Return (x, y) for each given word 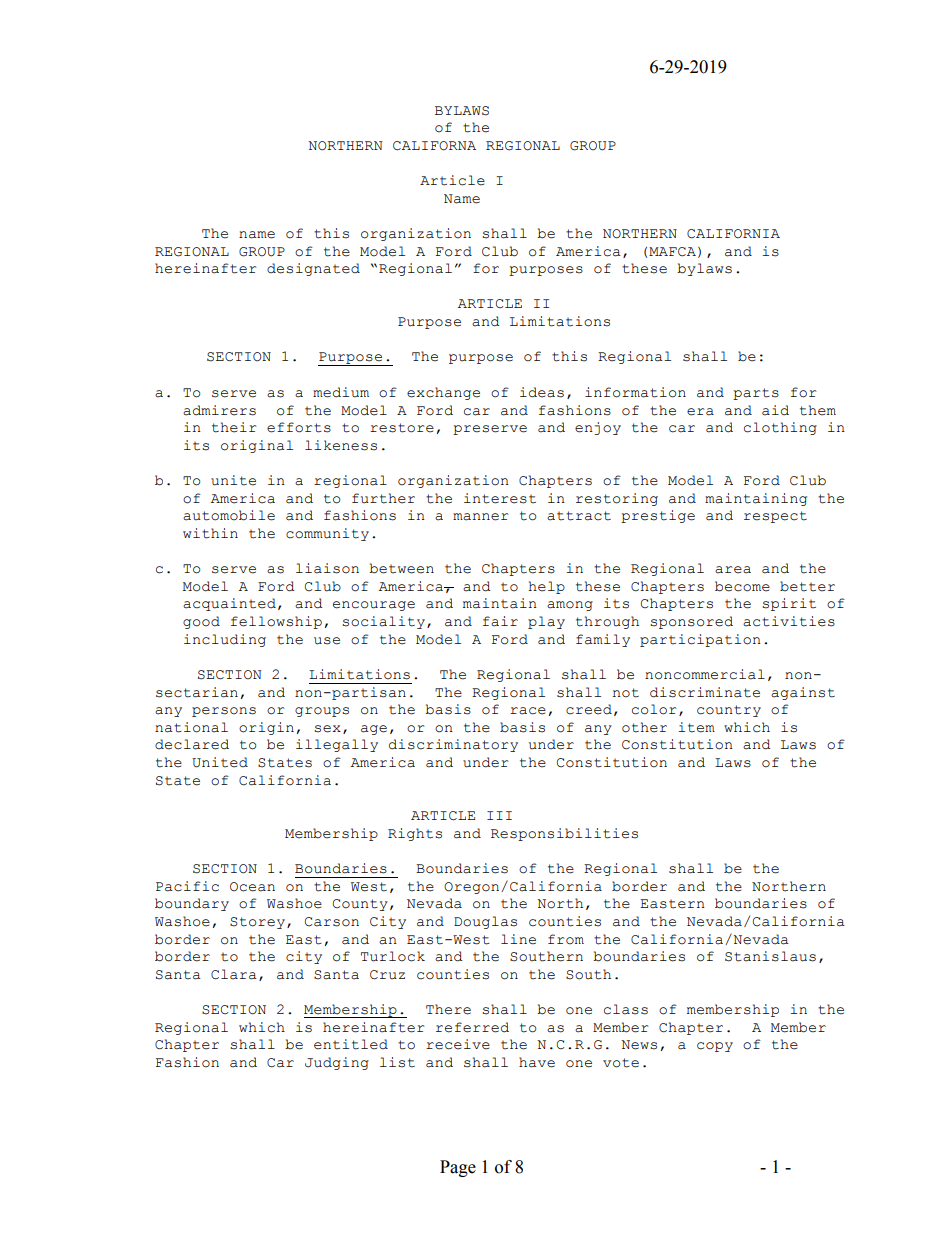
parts (756, 394)
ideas (542, 392)
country (729, 711)
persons (224, 712)
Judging (337, 1063)
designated (313, 269)
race (528, 711)
